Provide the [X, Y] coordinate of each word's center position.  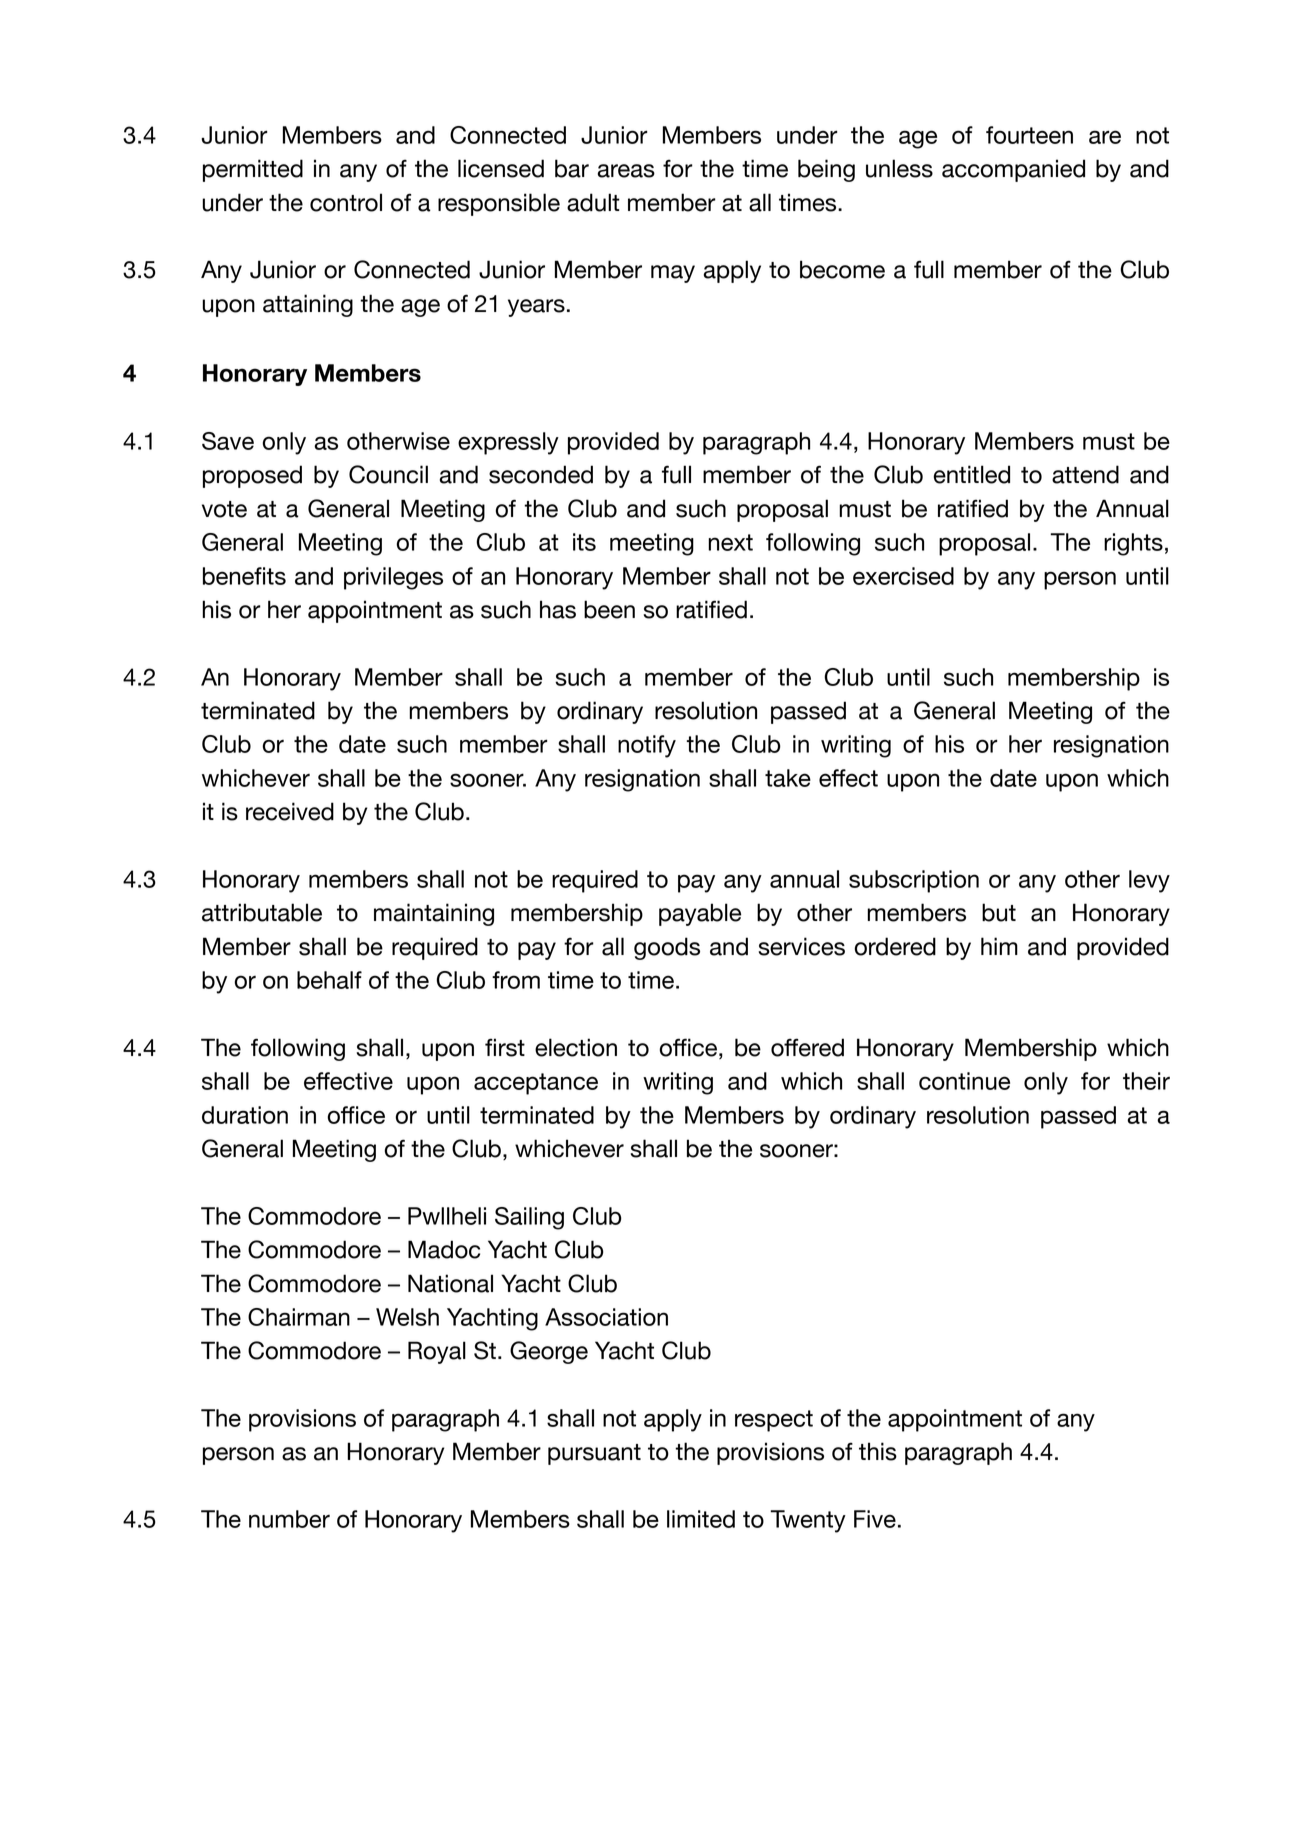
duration [245, 1115]
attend [1085, 474]
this [878, 1451]
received [290, 811]
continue [964, 1081]
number [289, 1519]
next [730, 542]
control [346, 202]
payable [700, 914]
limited [701, 1519]
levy [1149, 881]
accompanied [1013, 170]
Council [388, 474]
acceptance [536, 1084]
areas [626, 171]
